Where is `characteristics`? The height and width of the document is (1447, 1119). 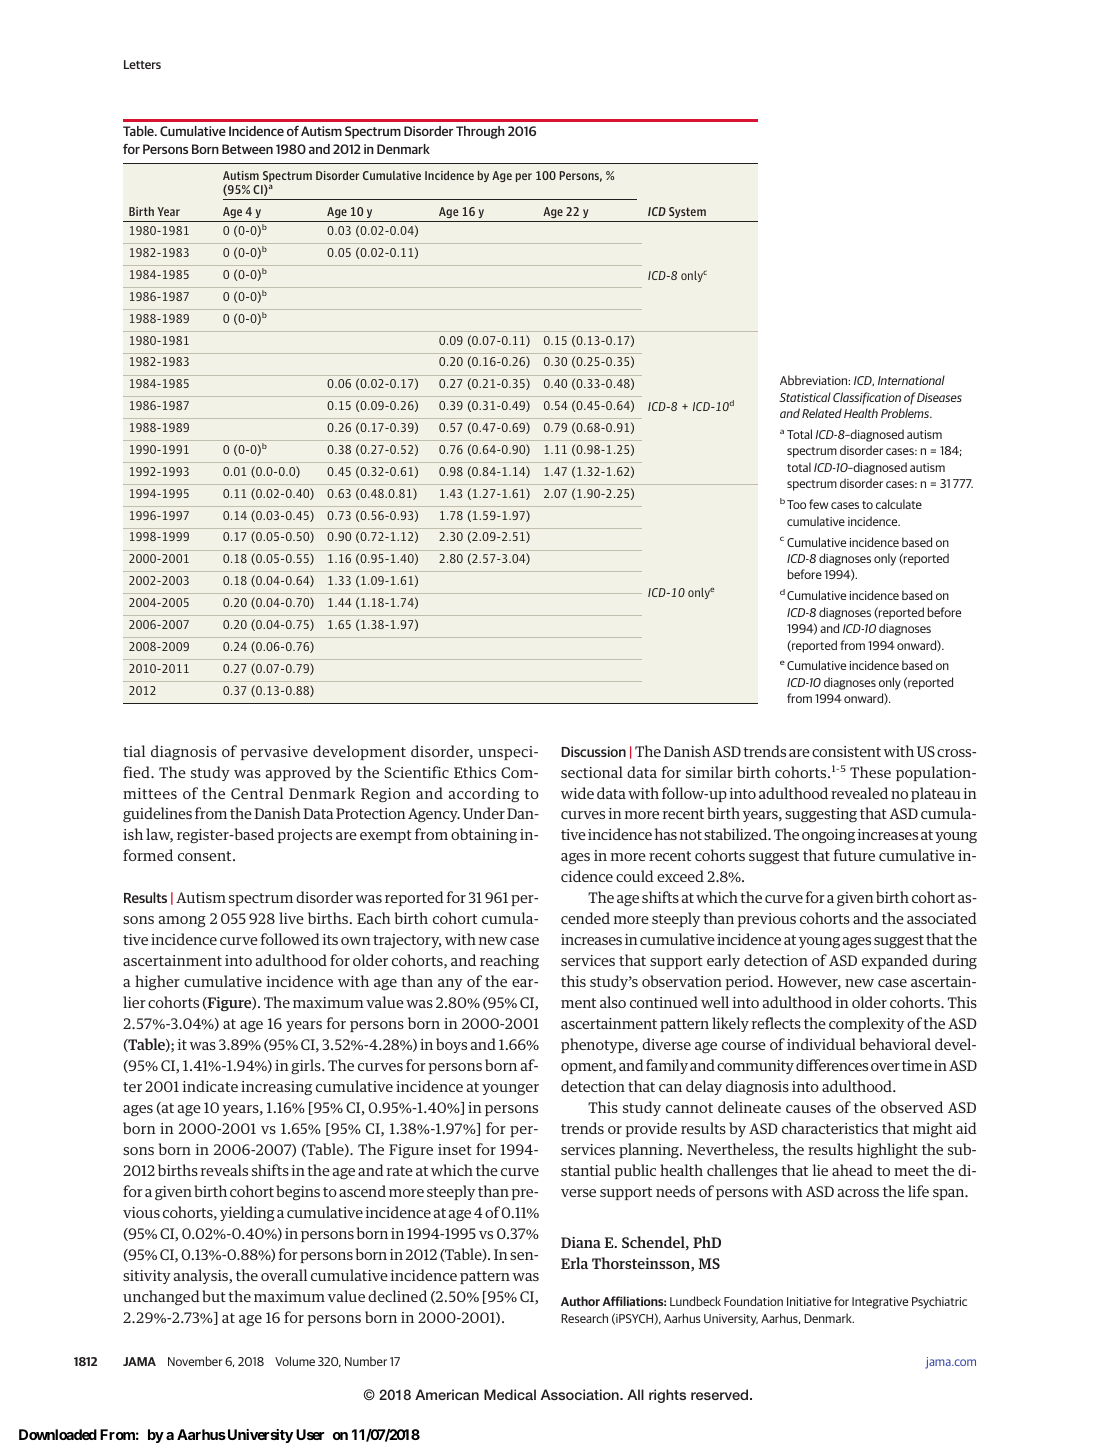
characteristics is located at coordinates (830, 1128).
